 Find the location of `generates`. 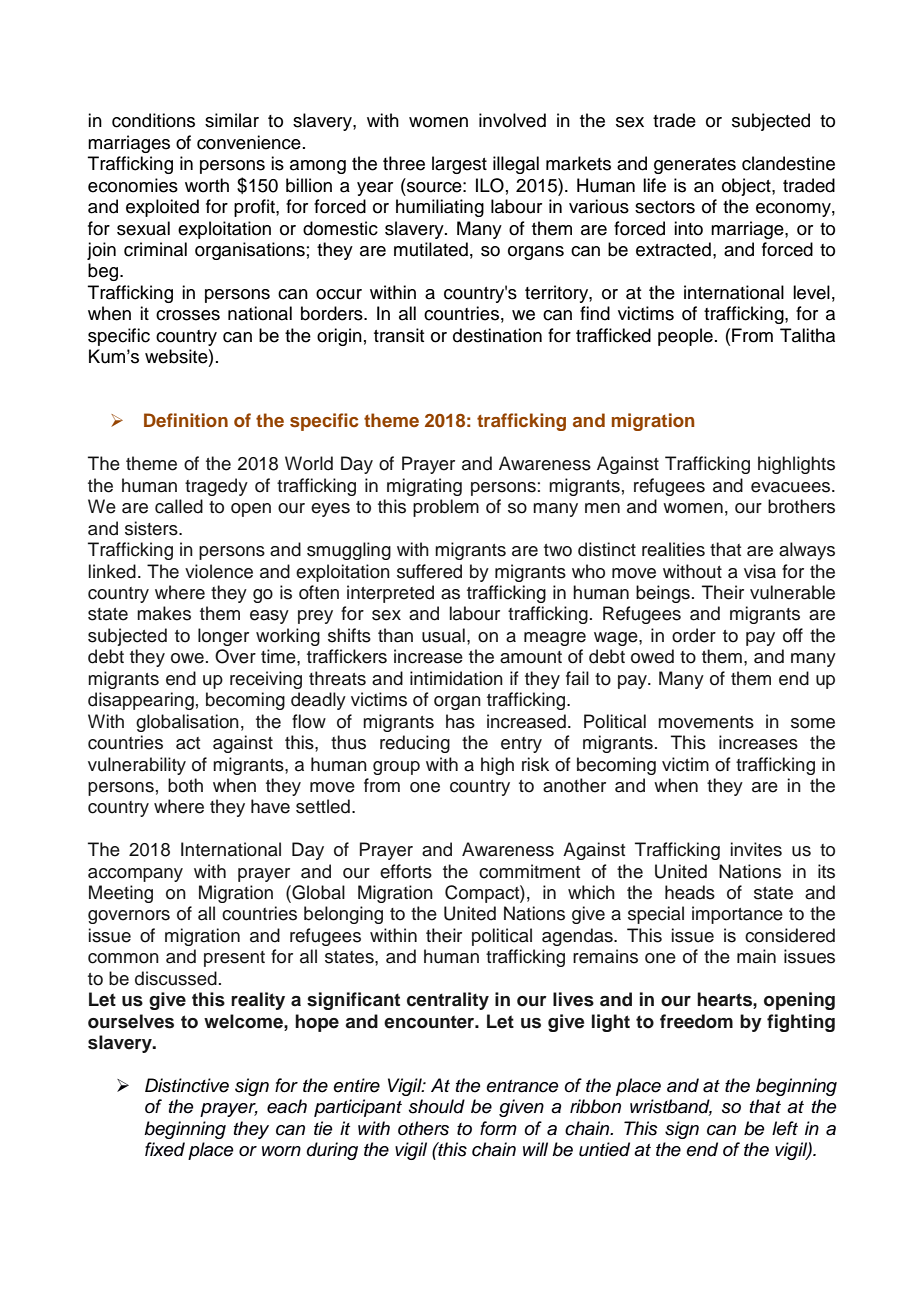

generates is located at coordinates (695, 166).
